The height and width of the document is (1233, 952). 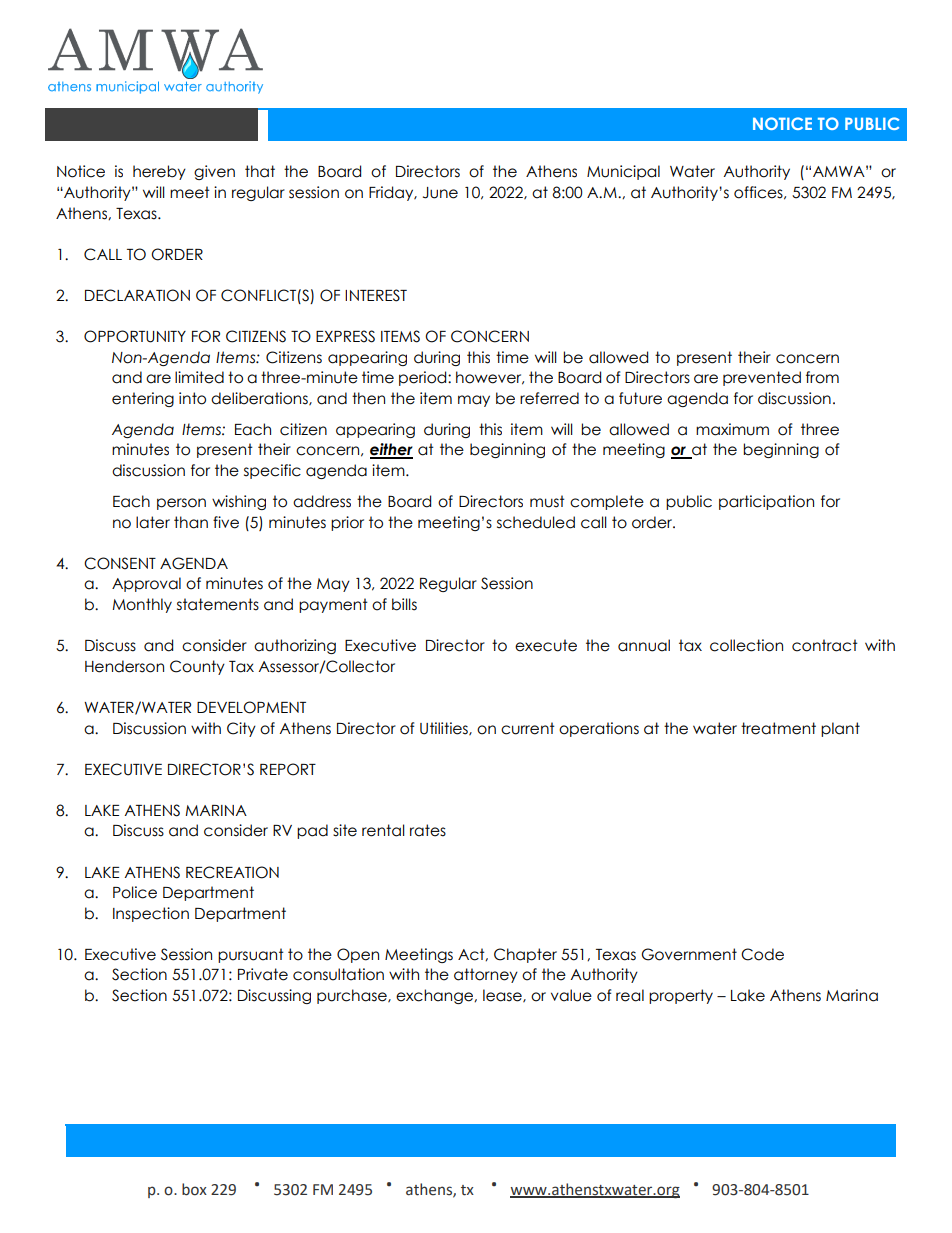 What do you see at coordinates (440, 193) in the document?
I see `June` at bounding box center [440, 193].
